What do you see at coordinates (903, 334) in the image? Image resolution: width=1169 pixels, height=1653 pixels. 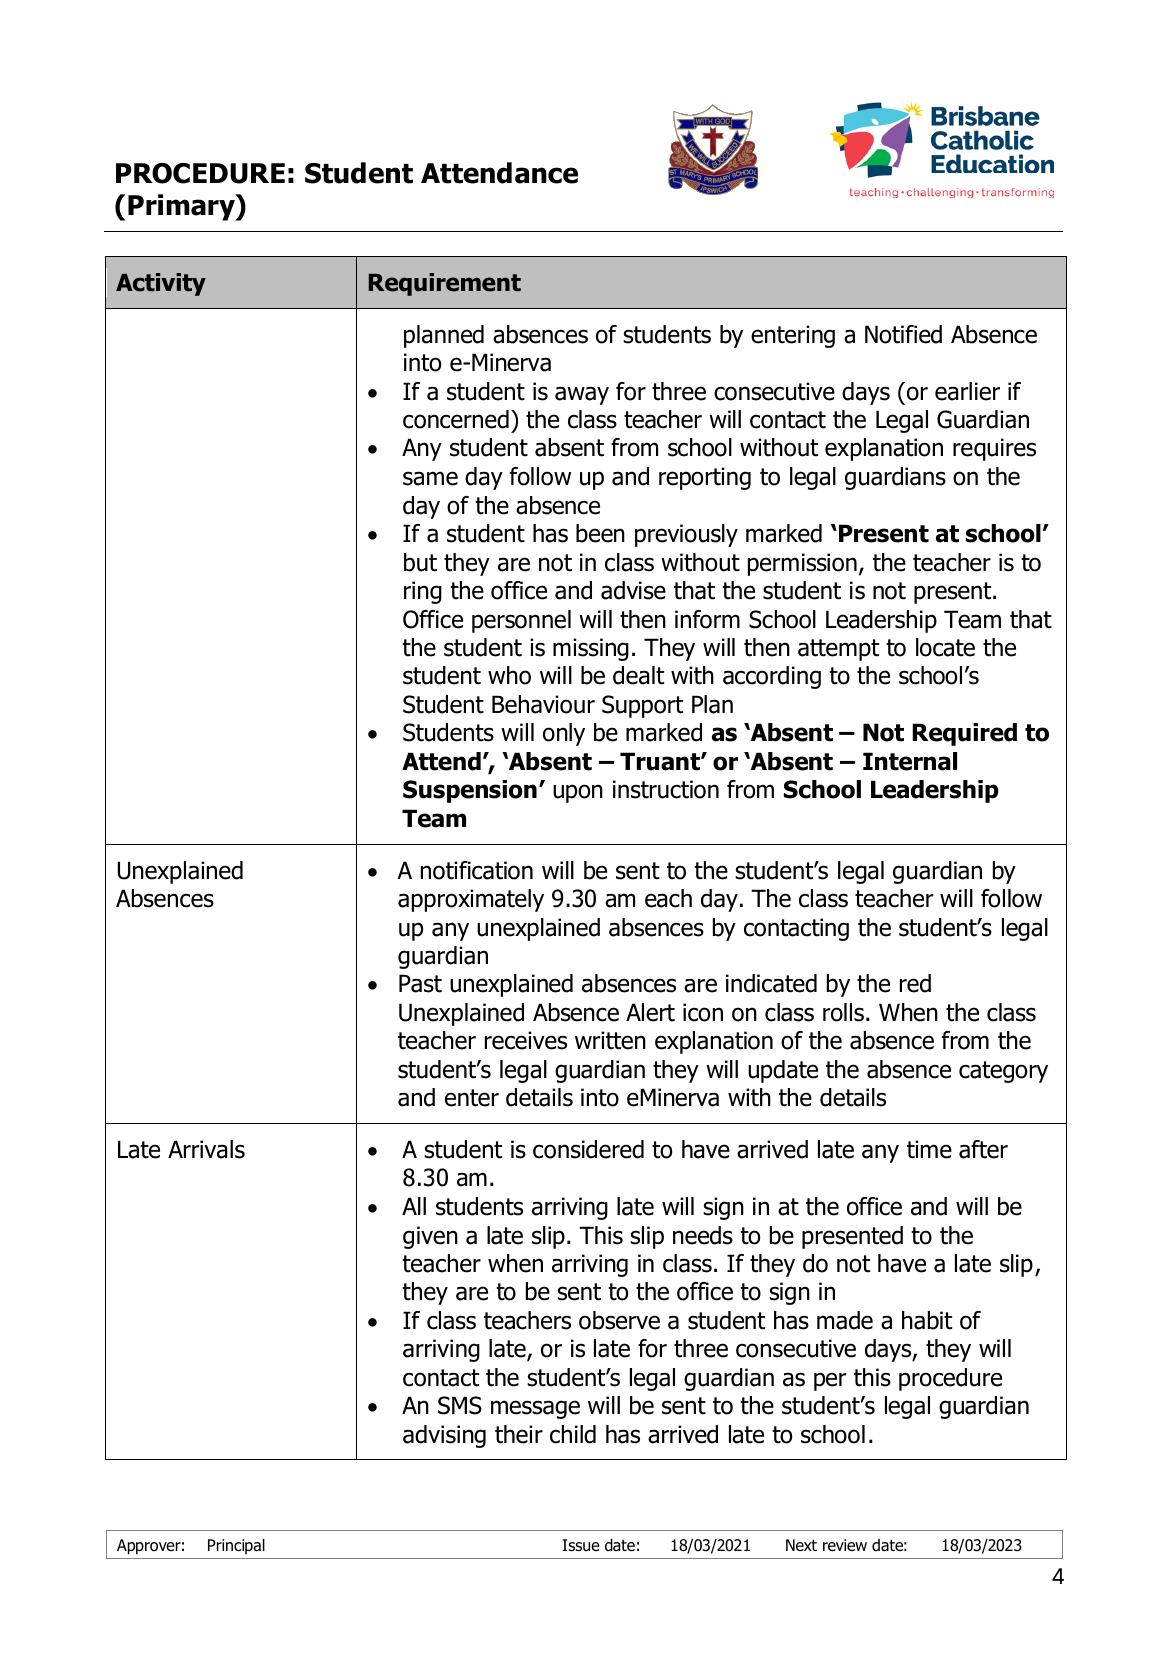 I see `Notified` at bounding box center [903, 334].
